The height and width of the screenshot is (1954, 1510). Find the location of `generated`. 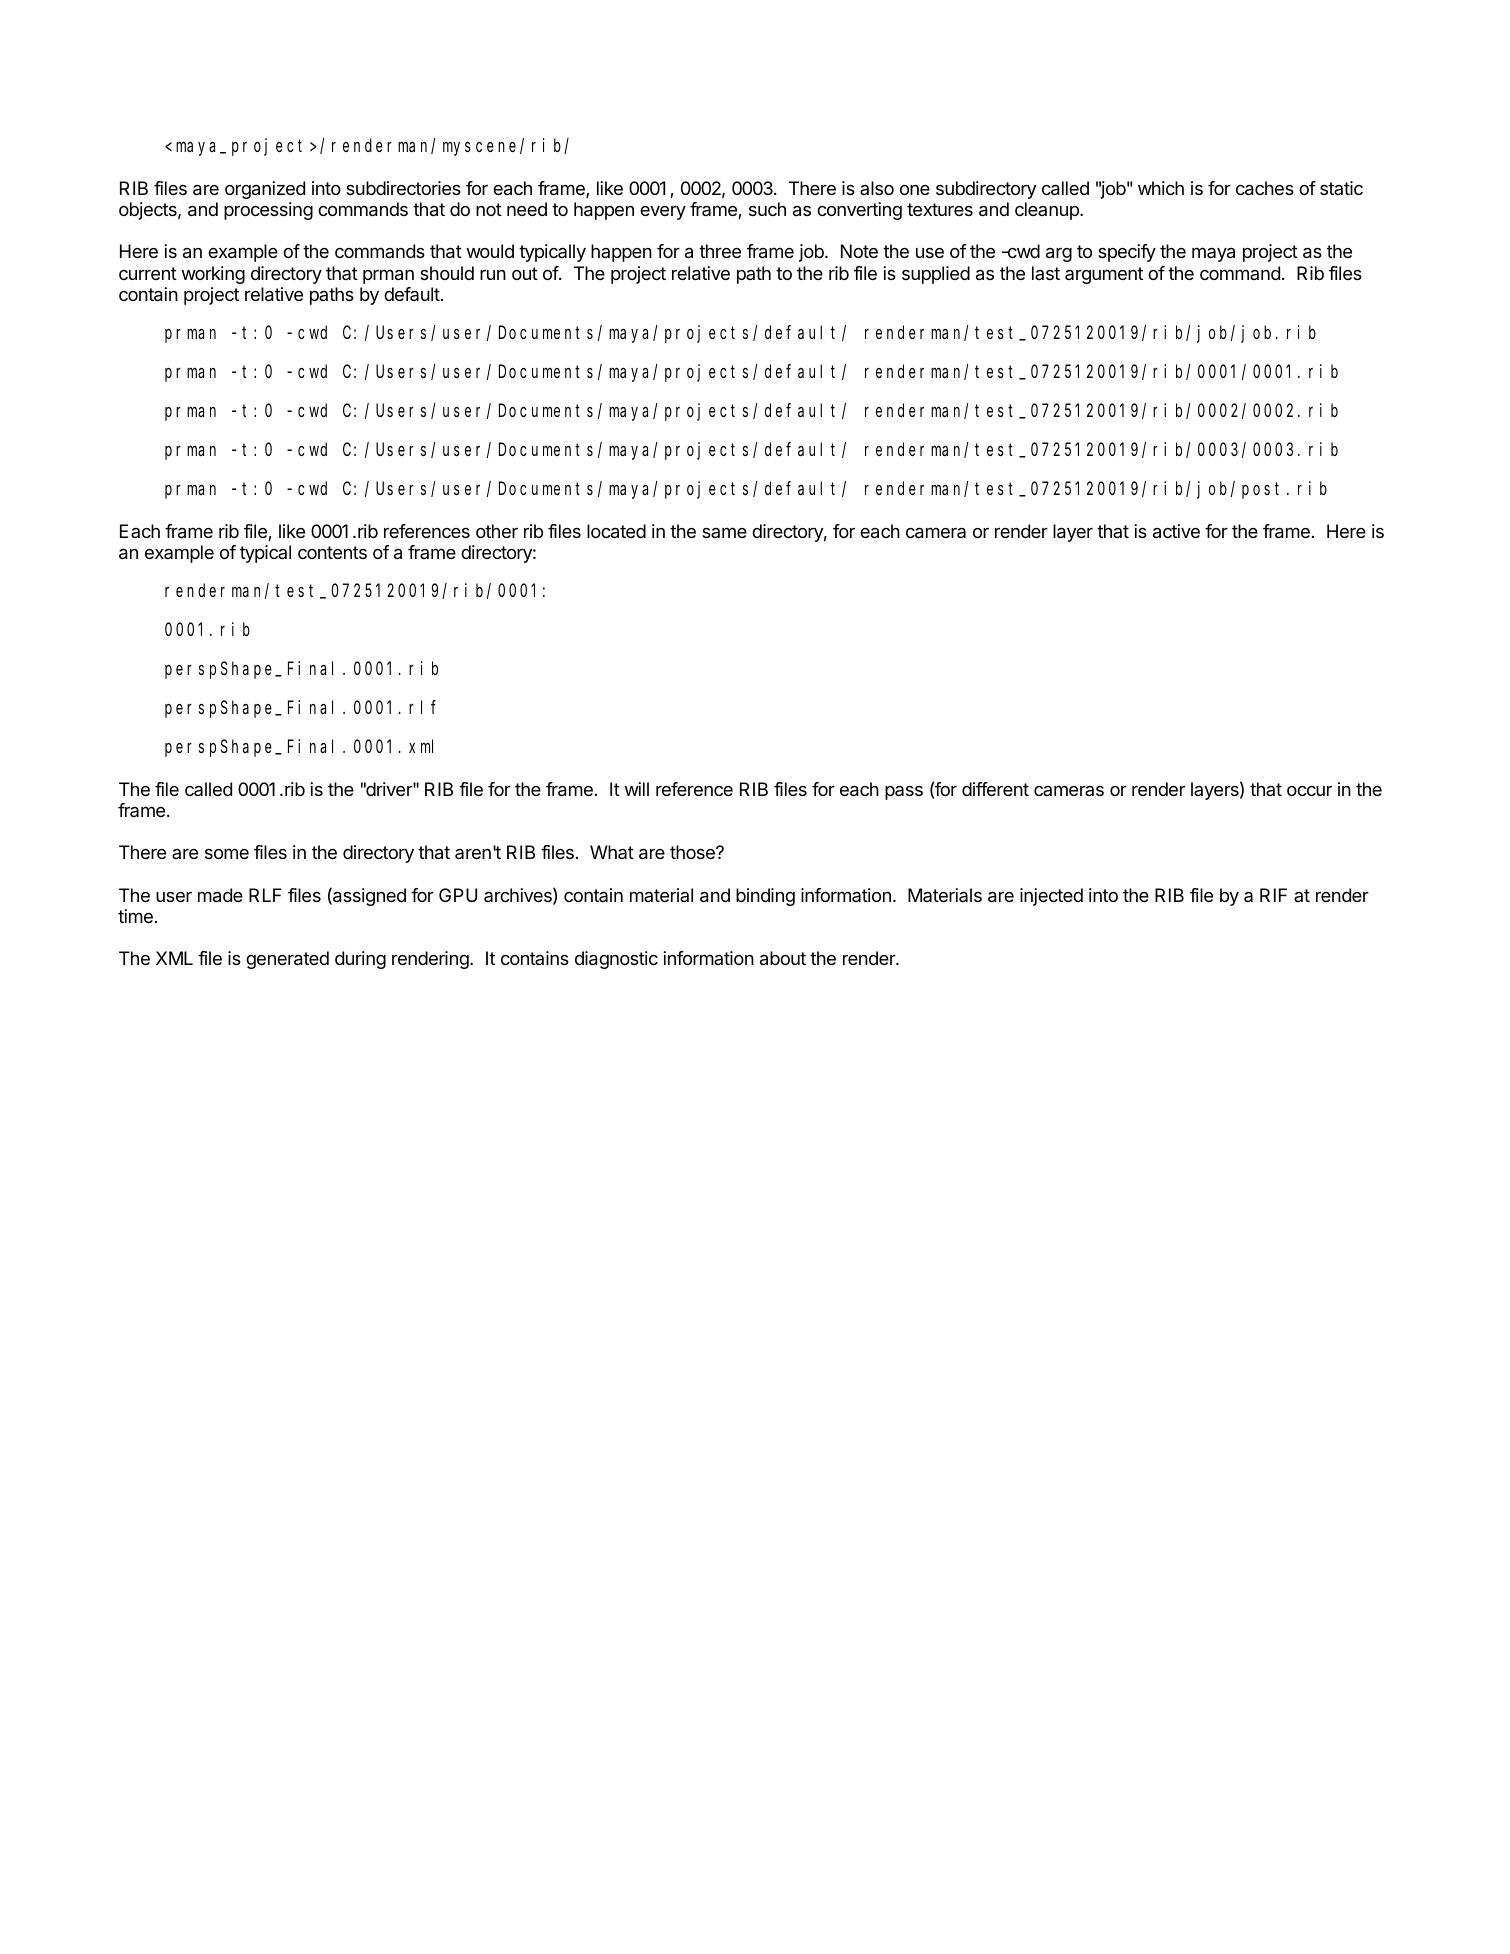

generated is located at coordinates (287, 960).
